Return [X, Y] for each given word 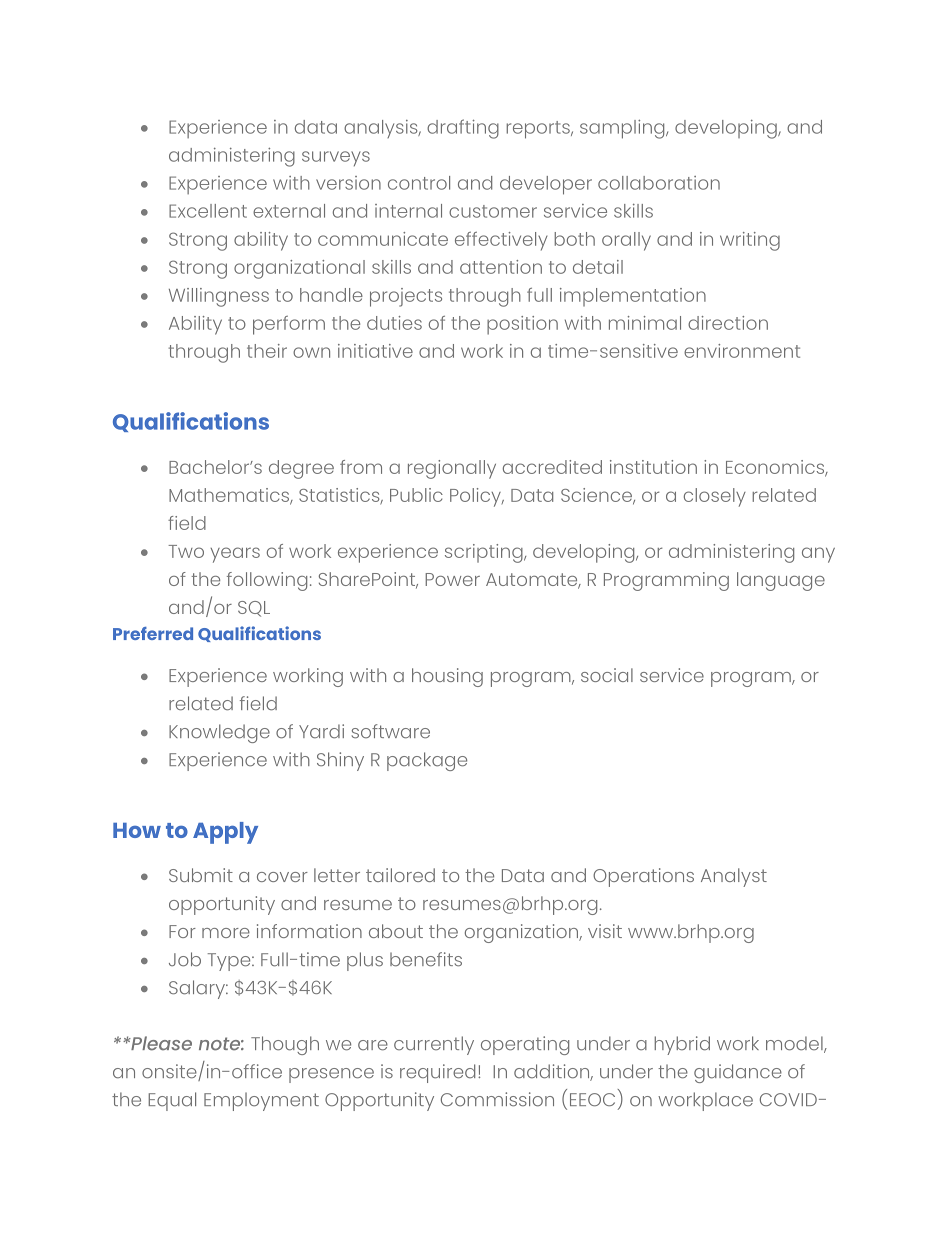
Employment [261, 1101]
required [437, 1073]
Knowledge [219, 733]
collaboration [659, 183]
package [427, 761]
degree [301, 469]
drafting [463, 129]
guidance [738, 1073]
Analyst [734, 877]
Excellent [208, 211]
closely [715, 497]
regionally [452, 469]
